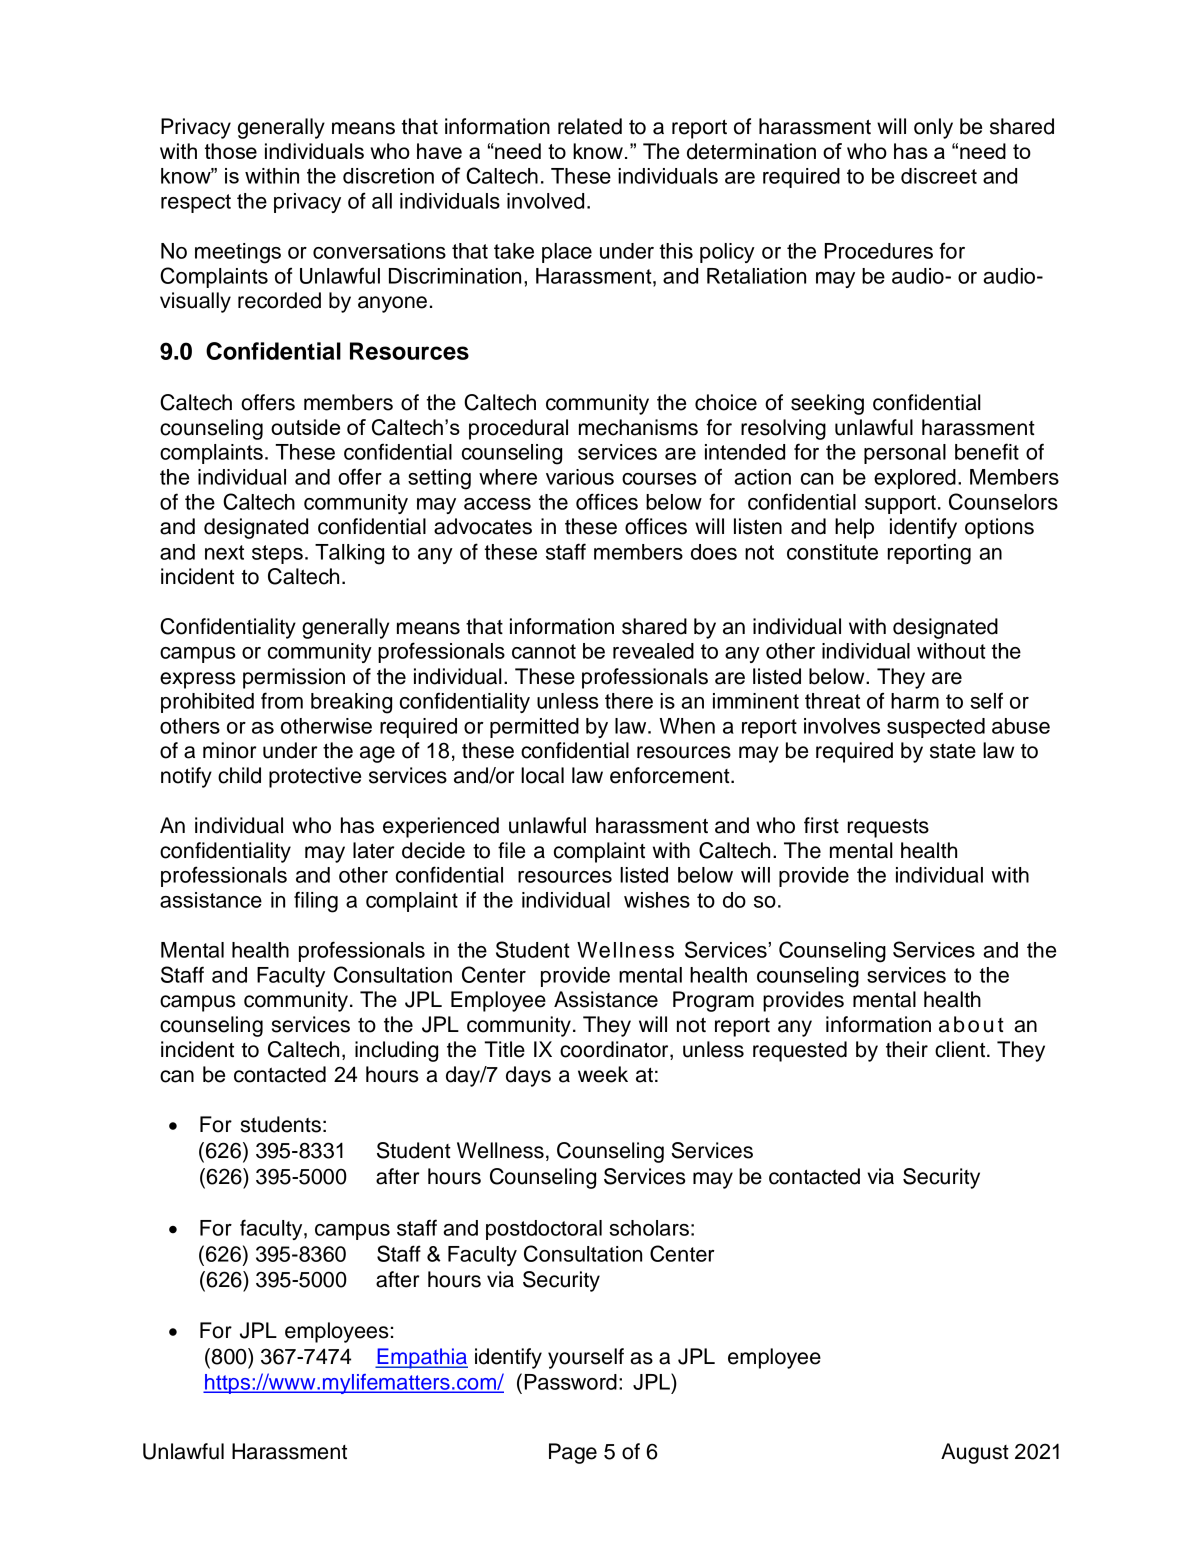 The image size is (1204, 1558). What do you see at coordinates (975, 1453) in the document?
I see `August` at bounding box center [975, 1453].
